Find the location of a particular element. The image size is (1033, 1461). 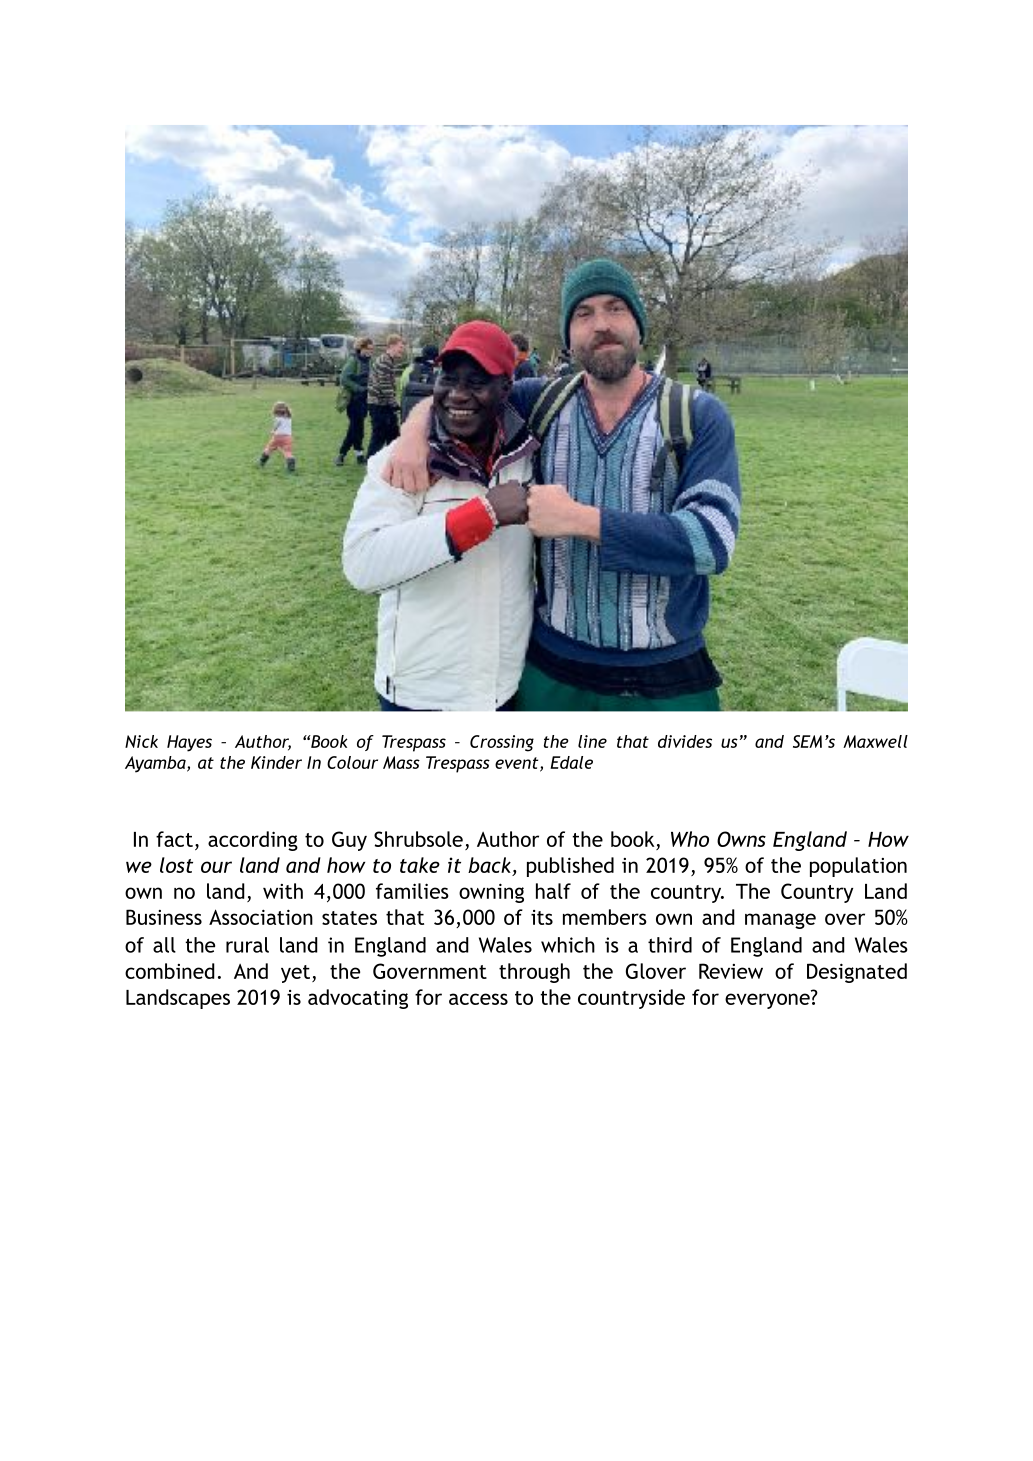

Owns is located at coordinates (741, 839).
